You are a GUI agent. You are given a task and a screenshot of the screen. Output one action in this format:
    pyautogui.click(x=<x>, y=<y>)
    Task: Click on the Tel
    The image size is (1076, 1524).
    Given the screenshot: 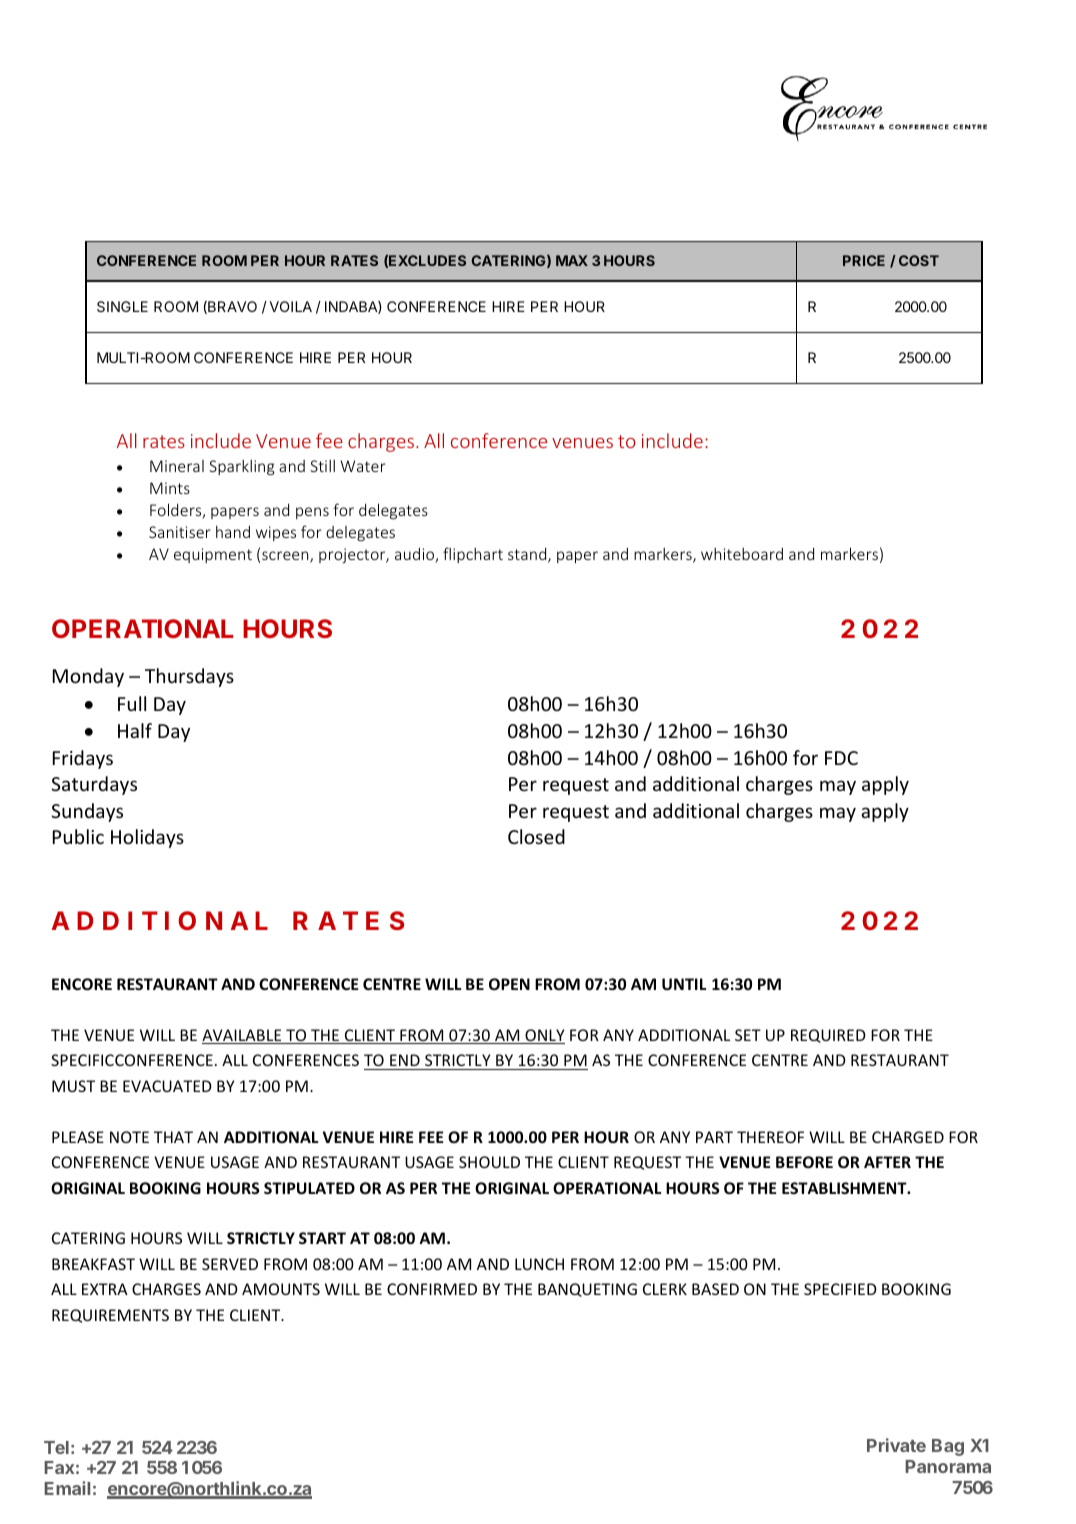 What is the action you would take?
    pyautogui.click(x=56, y=1447)
